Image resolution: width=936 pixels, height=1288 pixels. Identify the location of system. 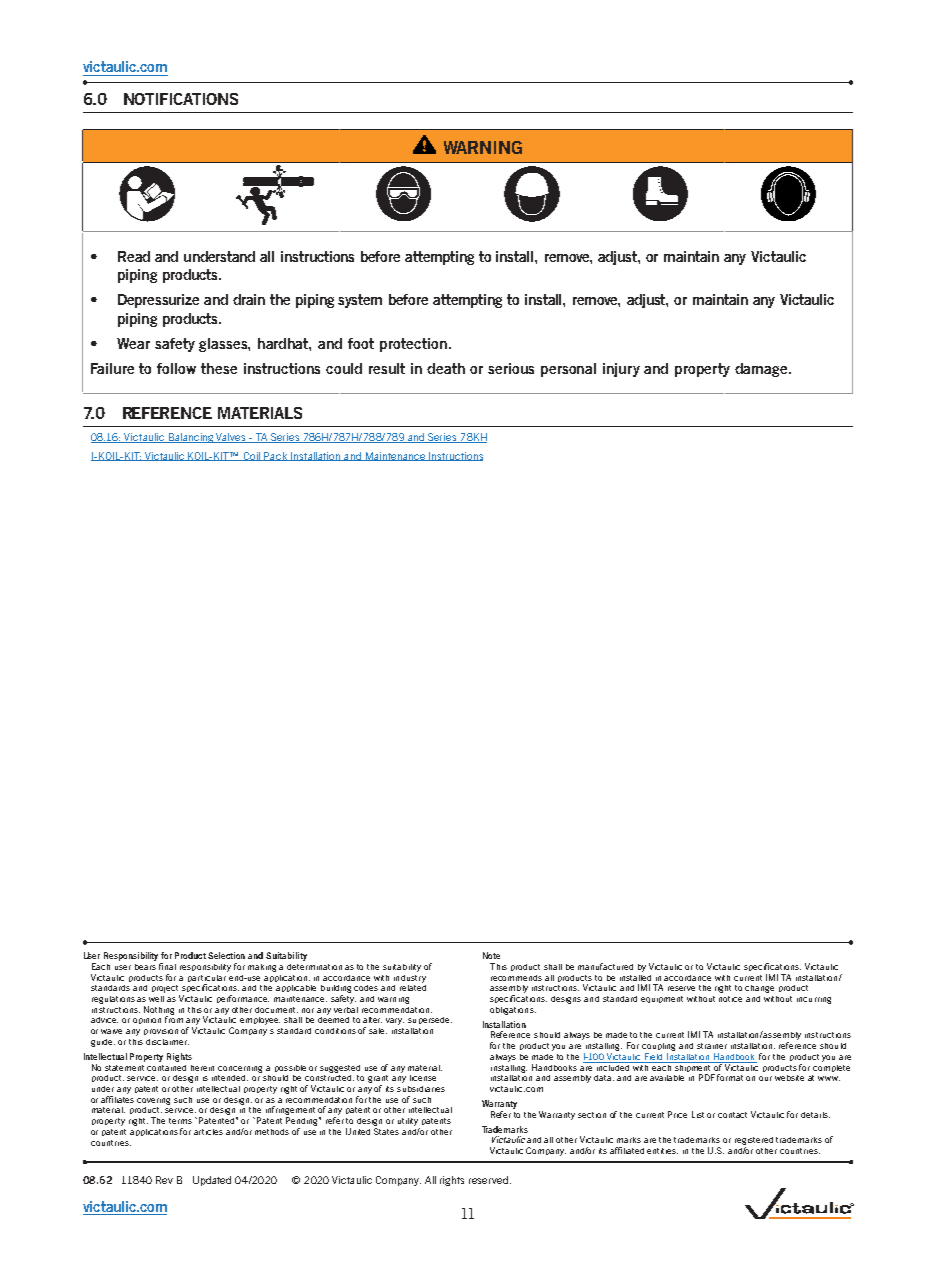
(360, 301).
